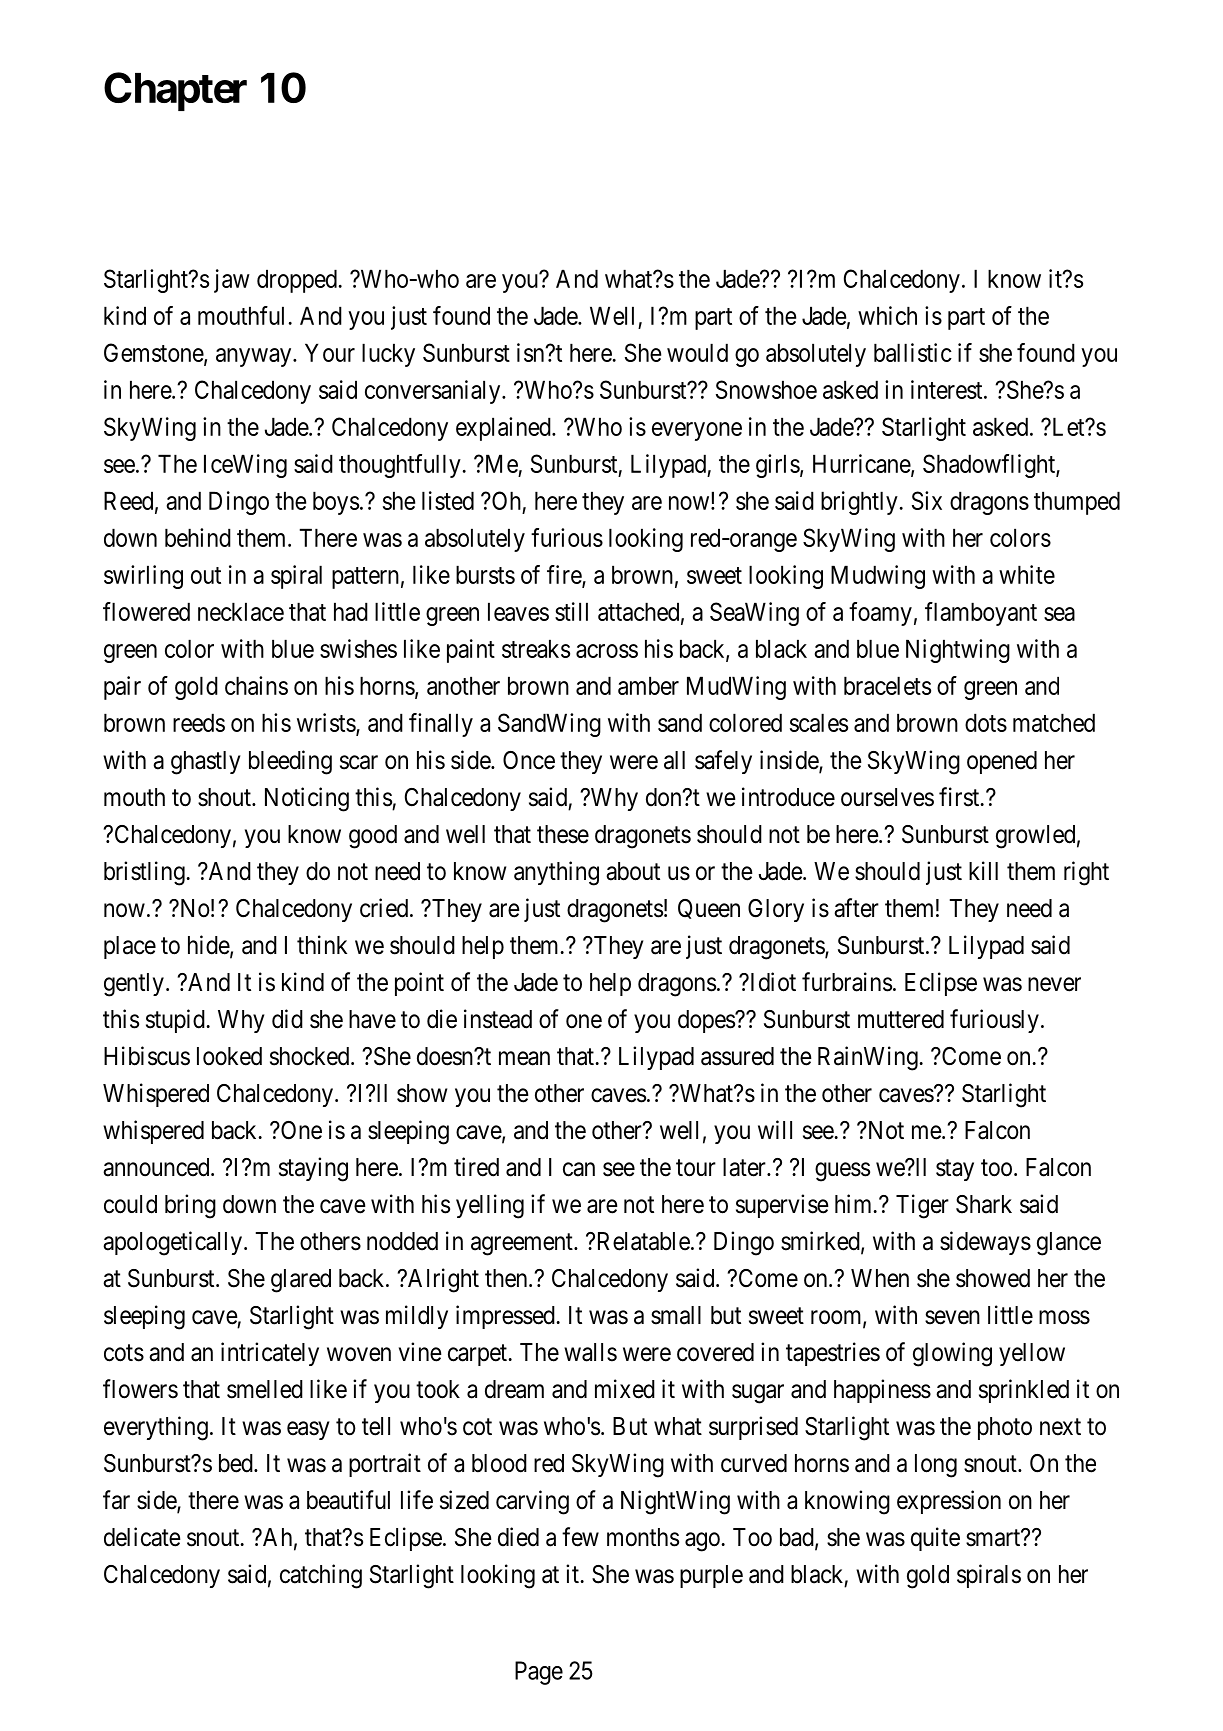  I want to click on would, so click(697, 352).
